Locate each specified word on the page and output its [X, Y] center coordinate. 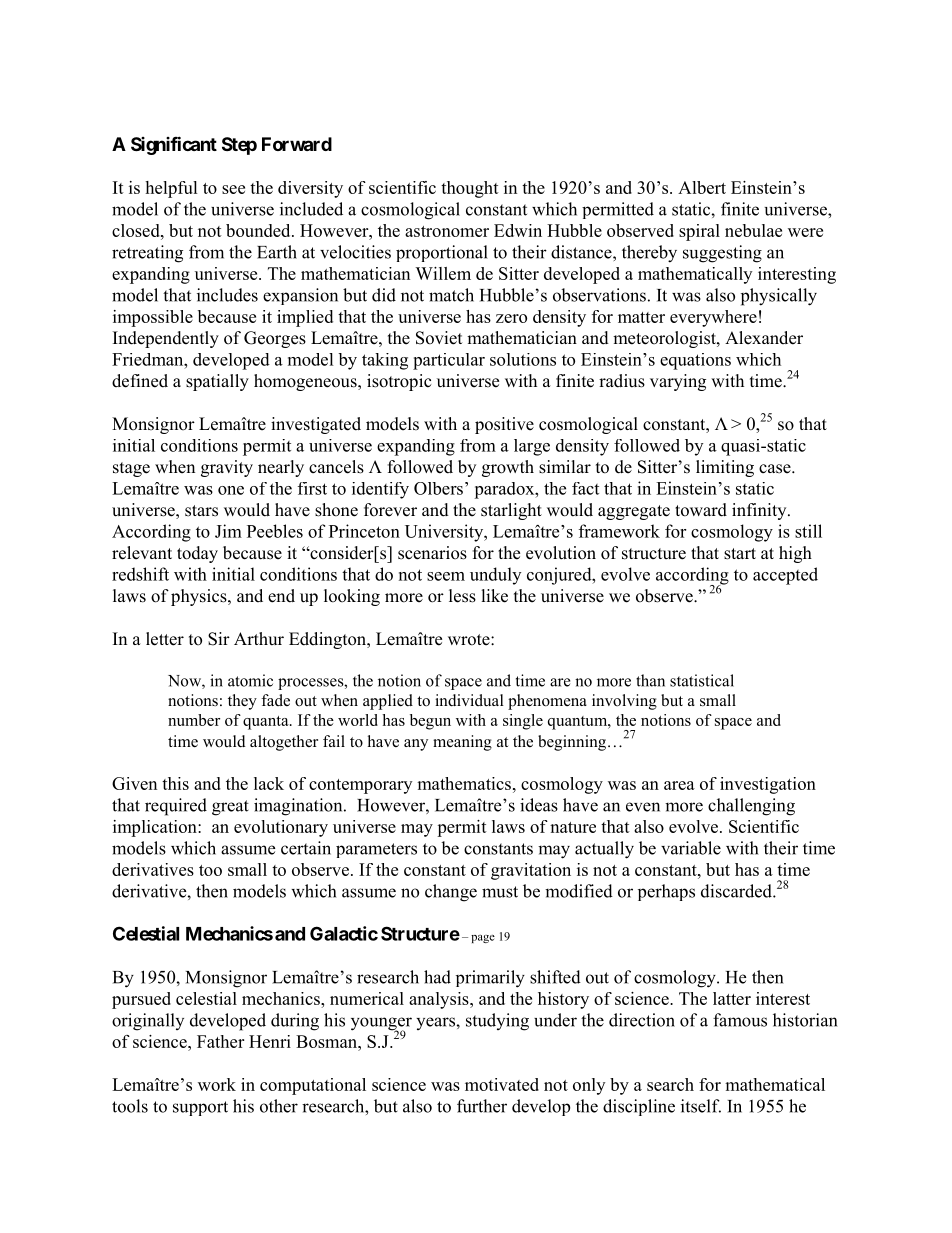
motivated [502, 1084]
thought [470, 189]
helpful [171, 189]
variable [691, 848]
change [451, 893]
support [200, 1108]
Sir [219, 639]
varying [678, 382]
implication [156, 828]
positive [504, 425]
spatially [217, 382]
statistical [702, 680]
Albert [702, 187]
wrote [470, 640]
